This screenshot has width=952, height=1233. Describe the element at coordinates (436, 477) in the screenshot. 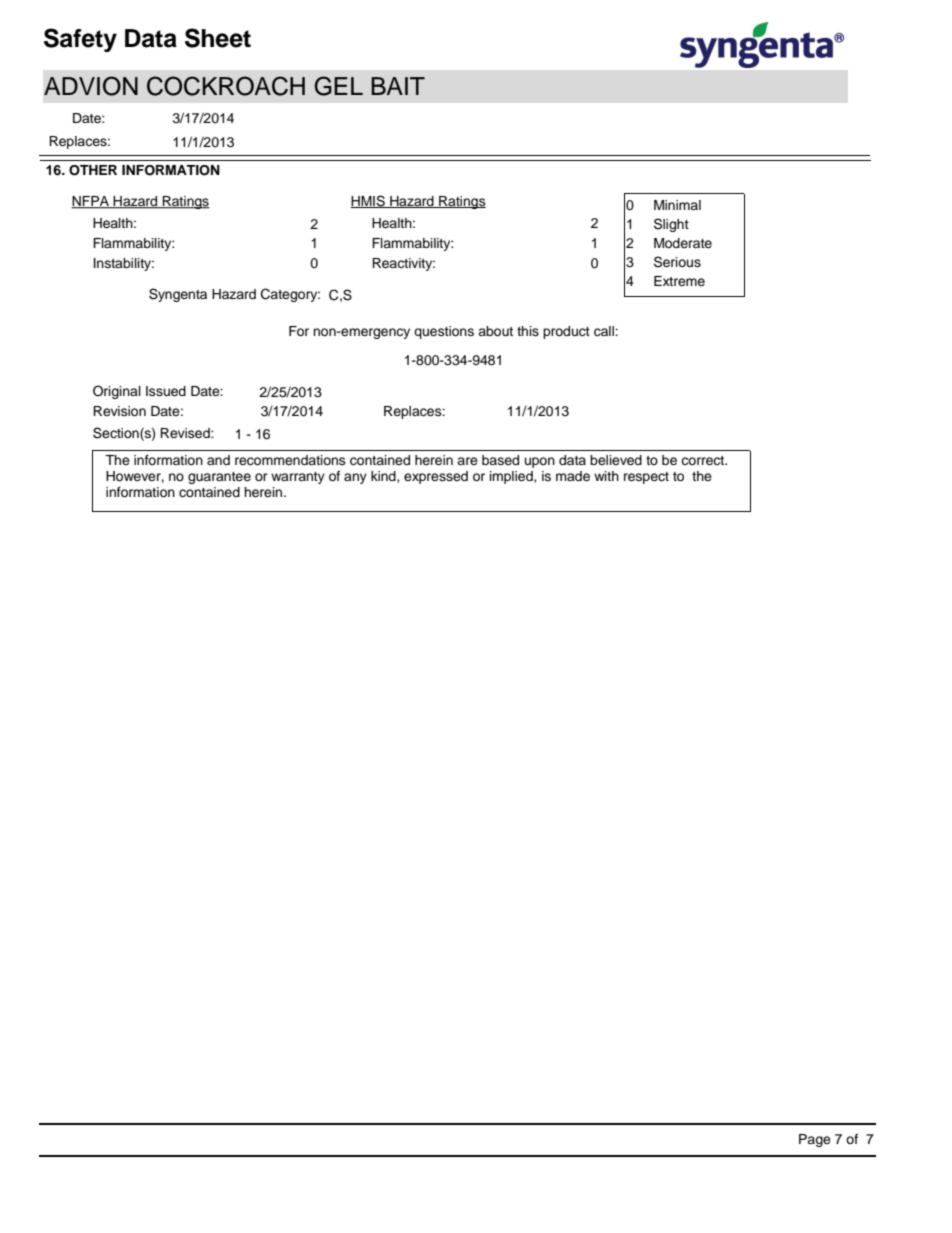

I see `expressed` at that location.
